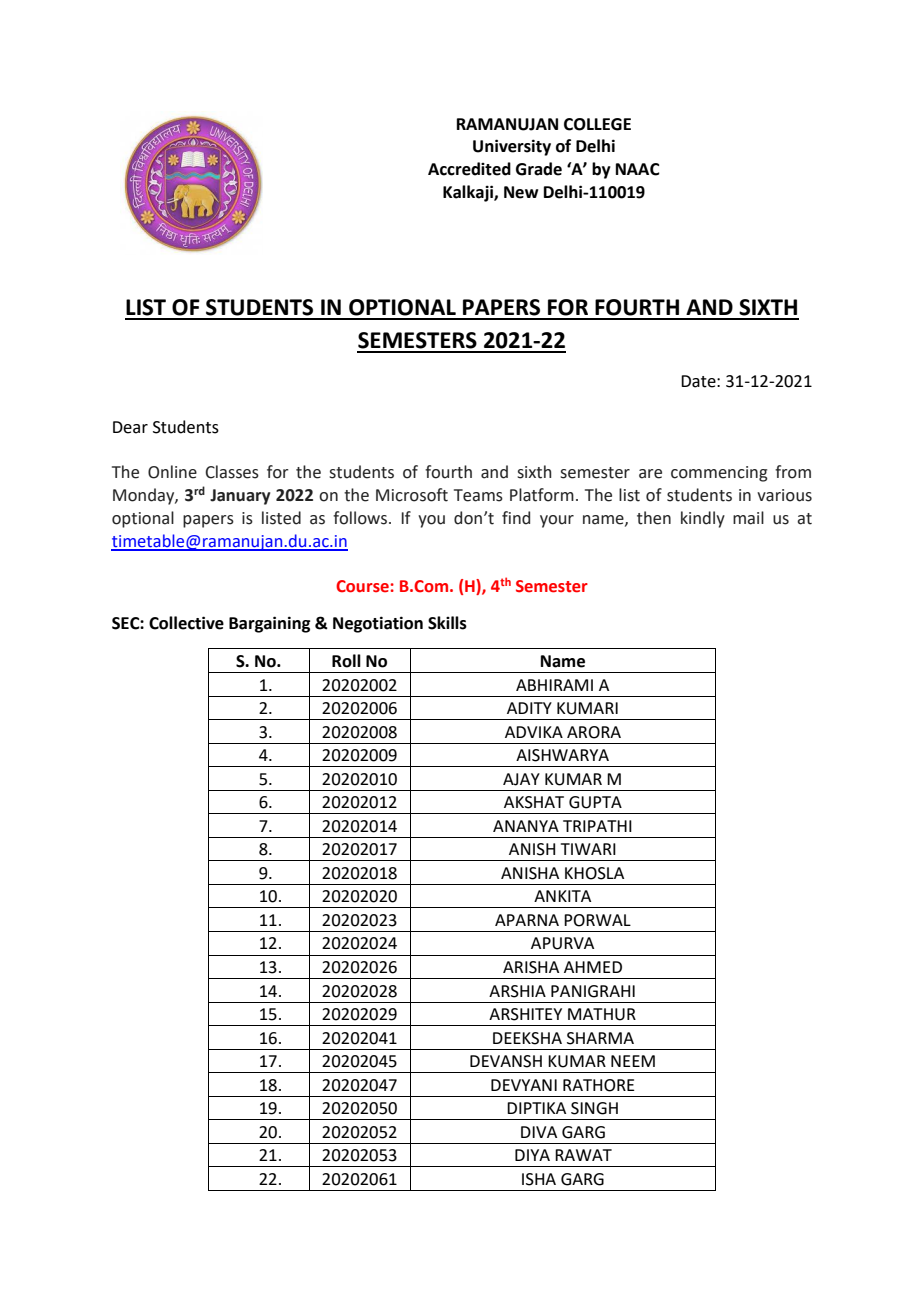  I want to click on DIYA, so click(532, 1155).
